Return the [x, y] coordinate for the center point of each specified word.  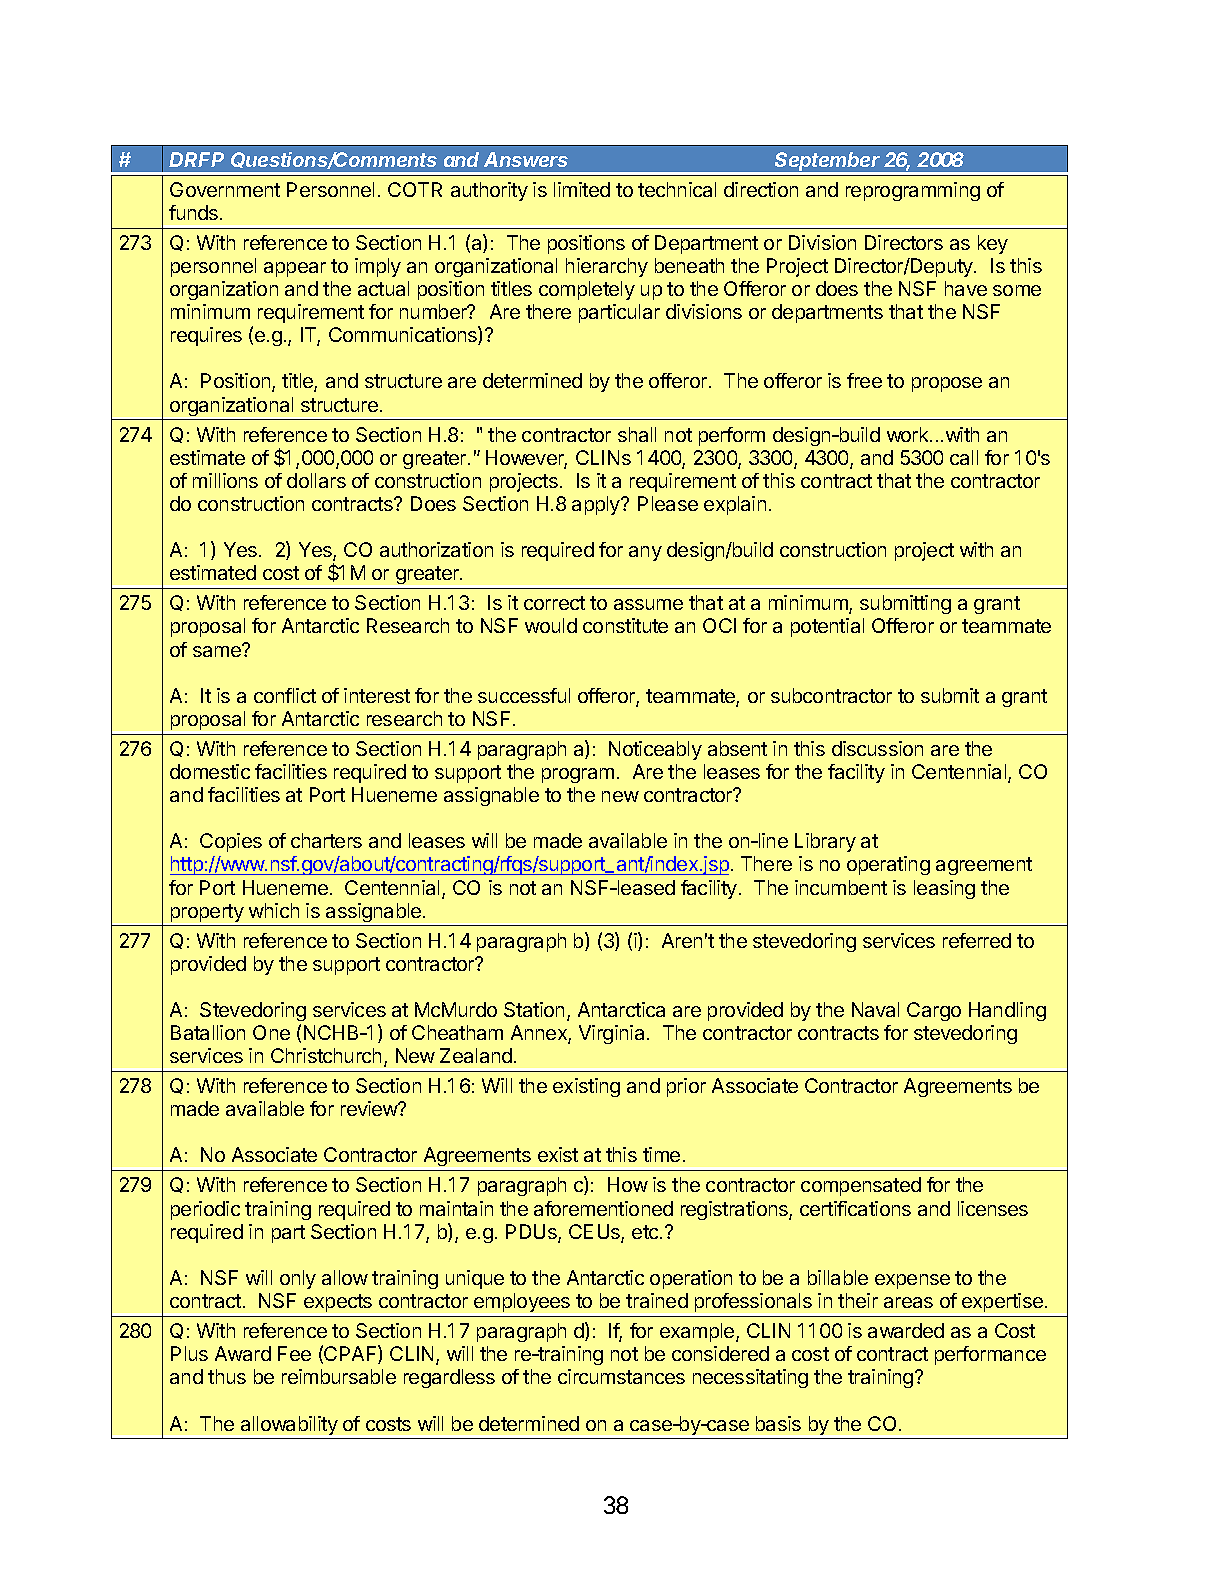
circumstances [621, 1376]
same [218, 650]
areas [908, 1302]
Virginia [613, 1034]
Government [225, 189]
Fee [294, 1353]
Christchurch [326, 1055]
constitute [625, 625]
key [993, 244]
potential [827, 627]
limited [582, 189]
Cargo [934, 1011]
